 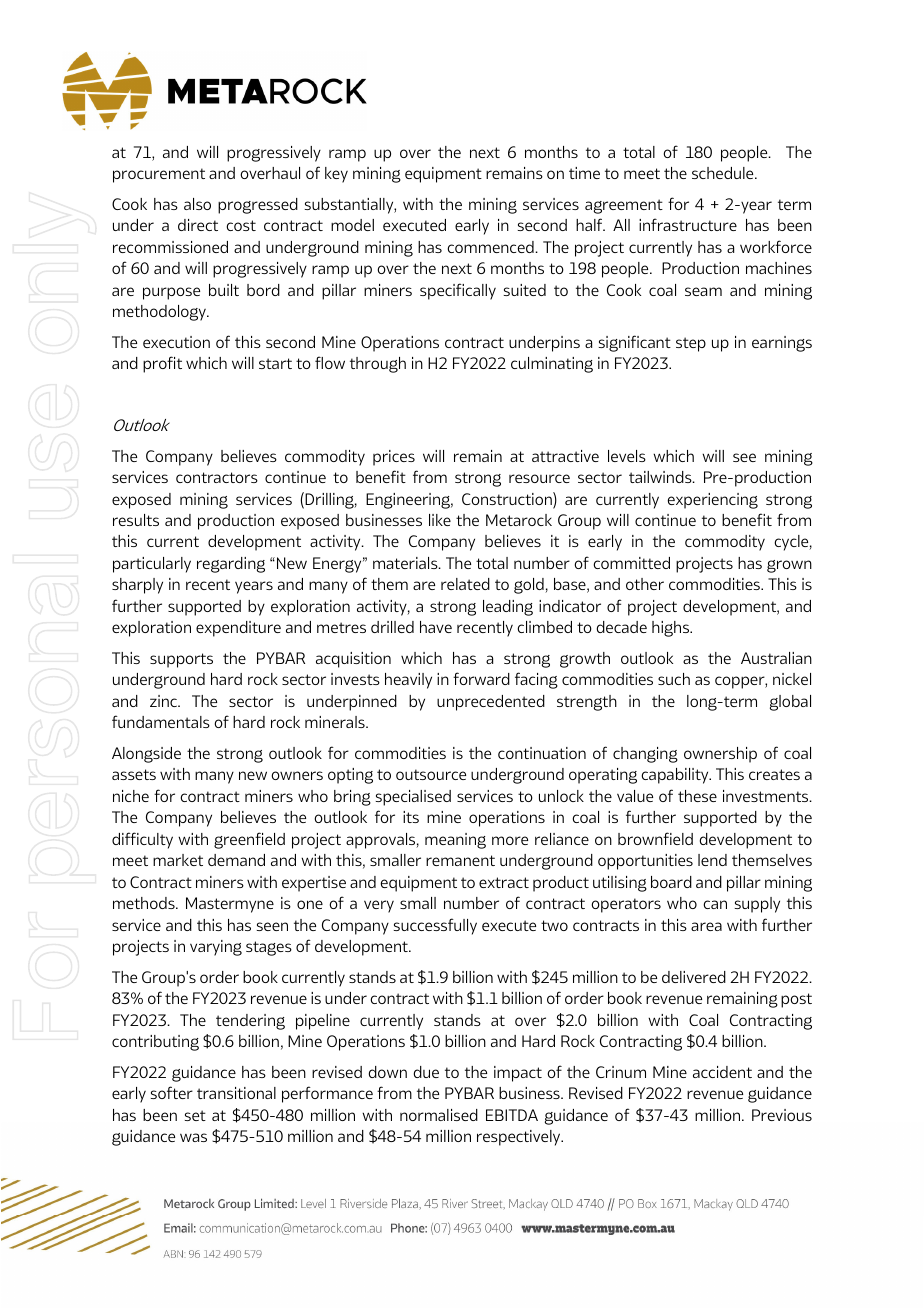 I want to click on accident, so click(x=722, y=1072).
